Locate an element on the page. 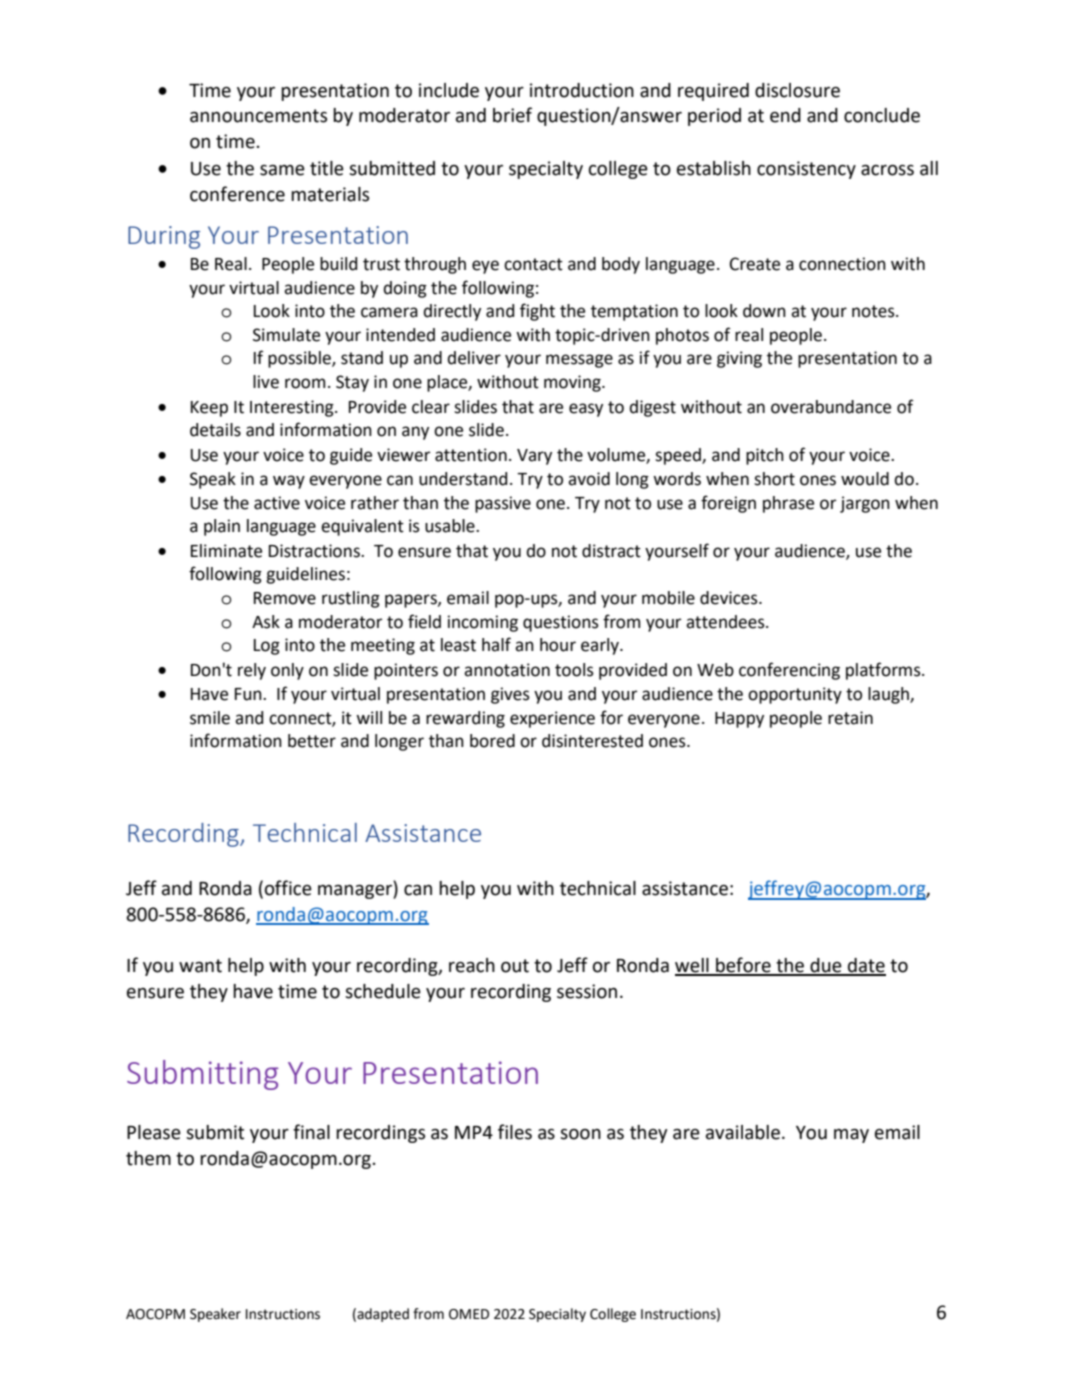 Image resolution: width=1073 pixels, height=1388 pixels. conclude is located at coordinates (882, 115).
